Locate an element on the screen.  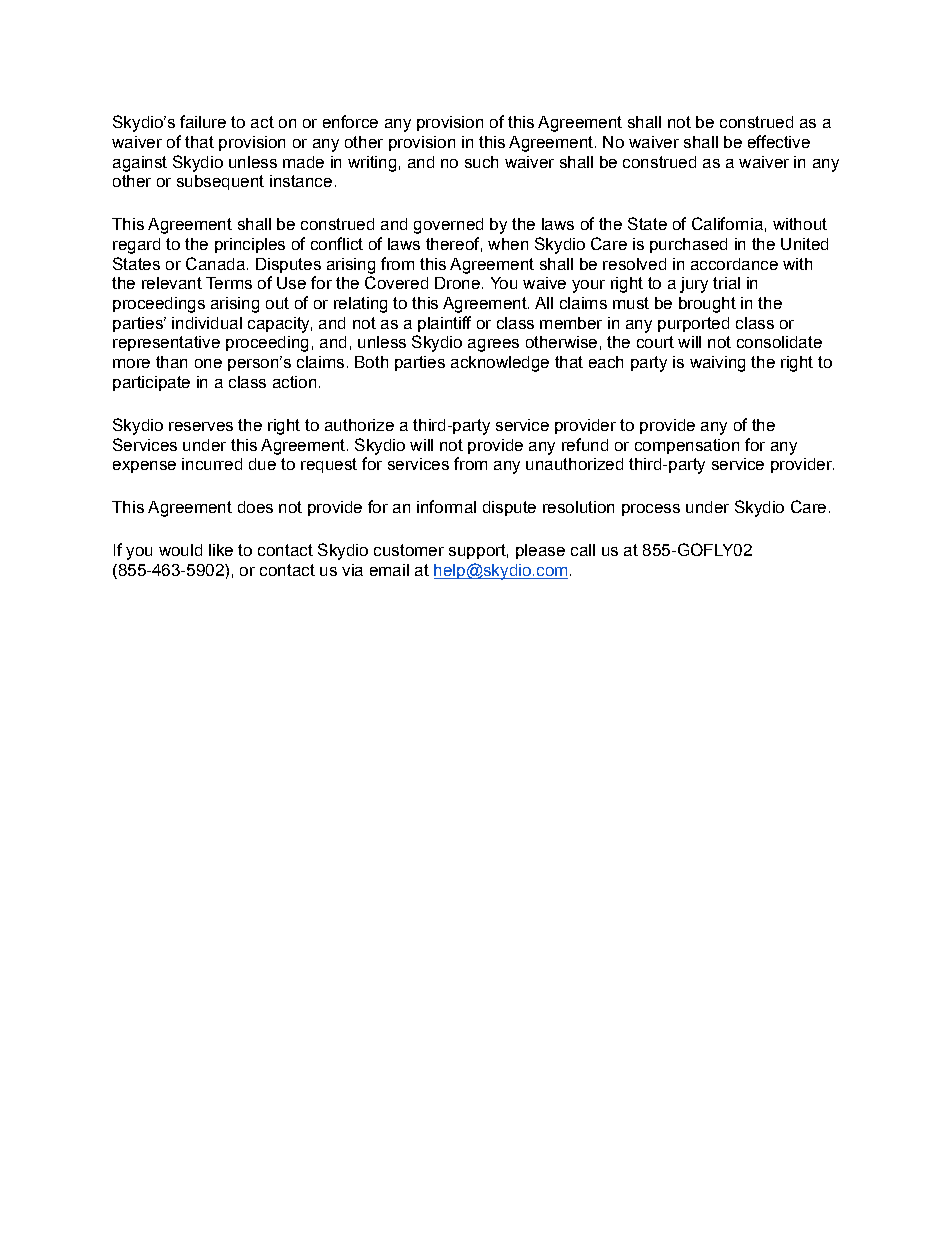
such is located at coordinates (481, 162).
